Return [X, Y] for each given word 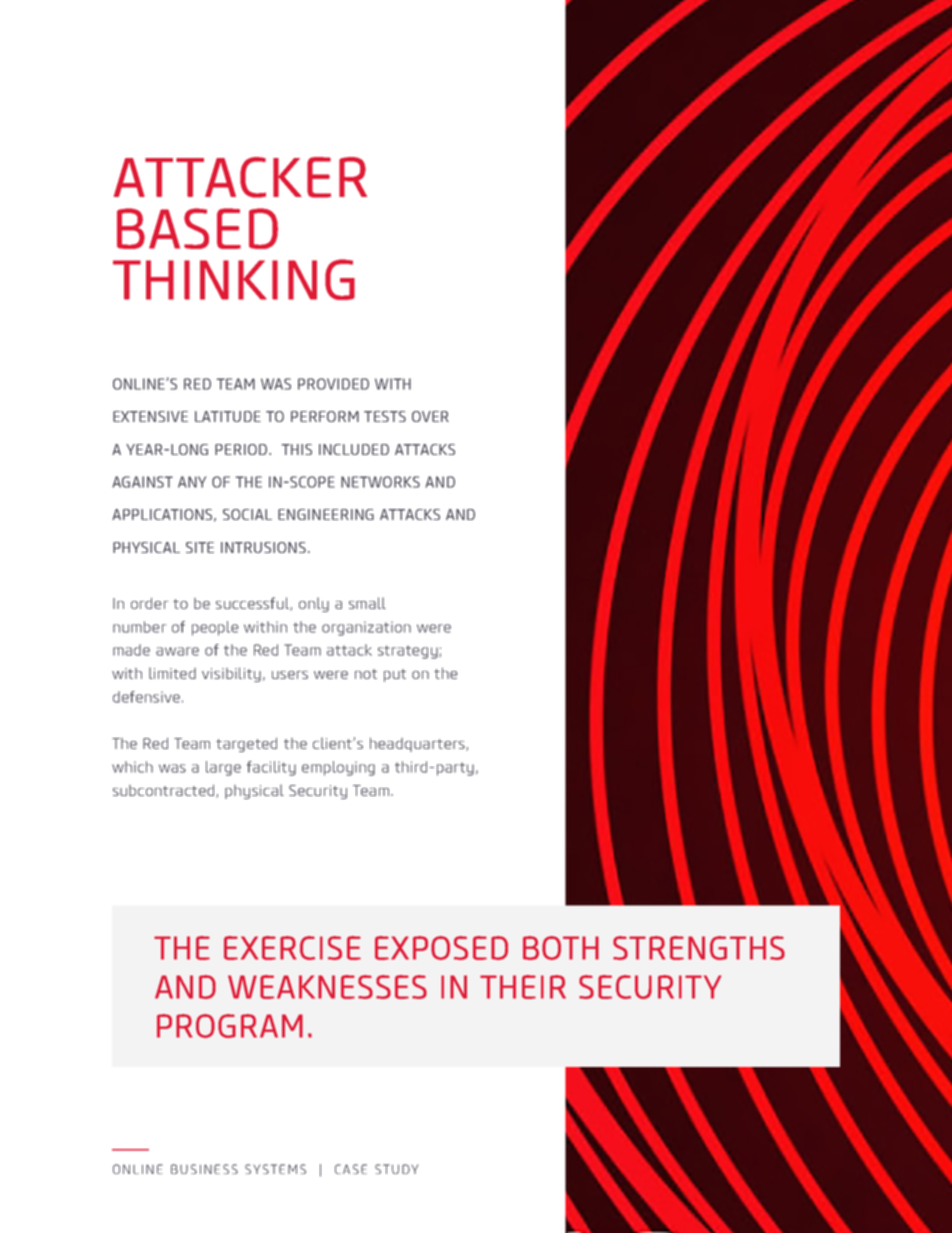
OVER [430, 416]
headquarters [418, 745]
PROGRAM [230, 1026]
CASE [351, 1169]
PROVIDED [333, 384]
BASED [197, 228]
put [395, 675]
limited [172, 673]
